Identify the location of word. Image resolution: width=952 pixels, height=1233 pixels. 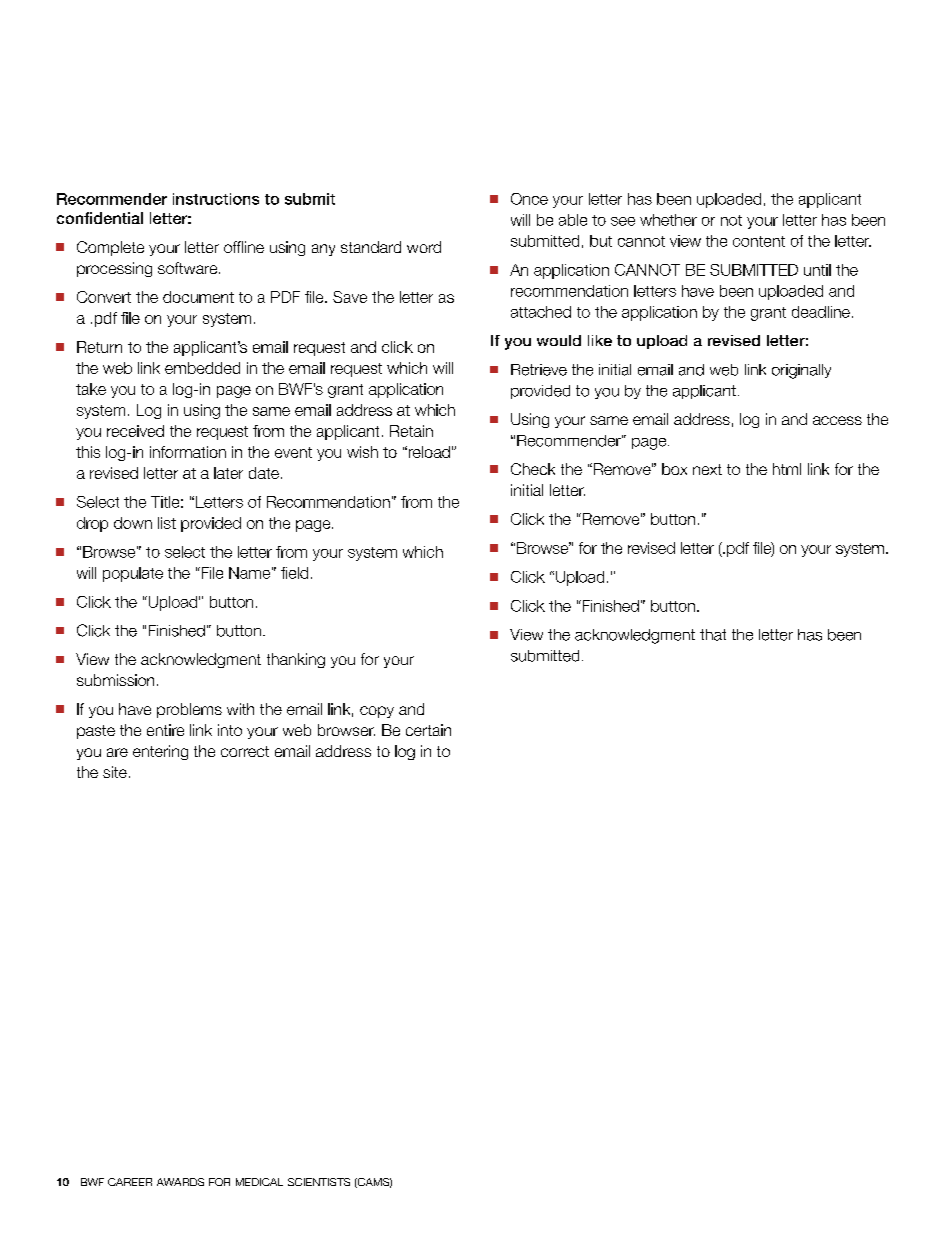
(424, 247).
